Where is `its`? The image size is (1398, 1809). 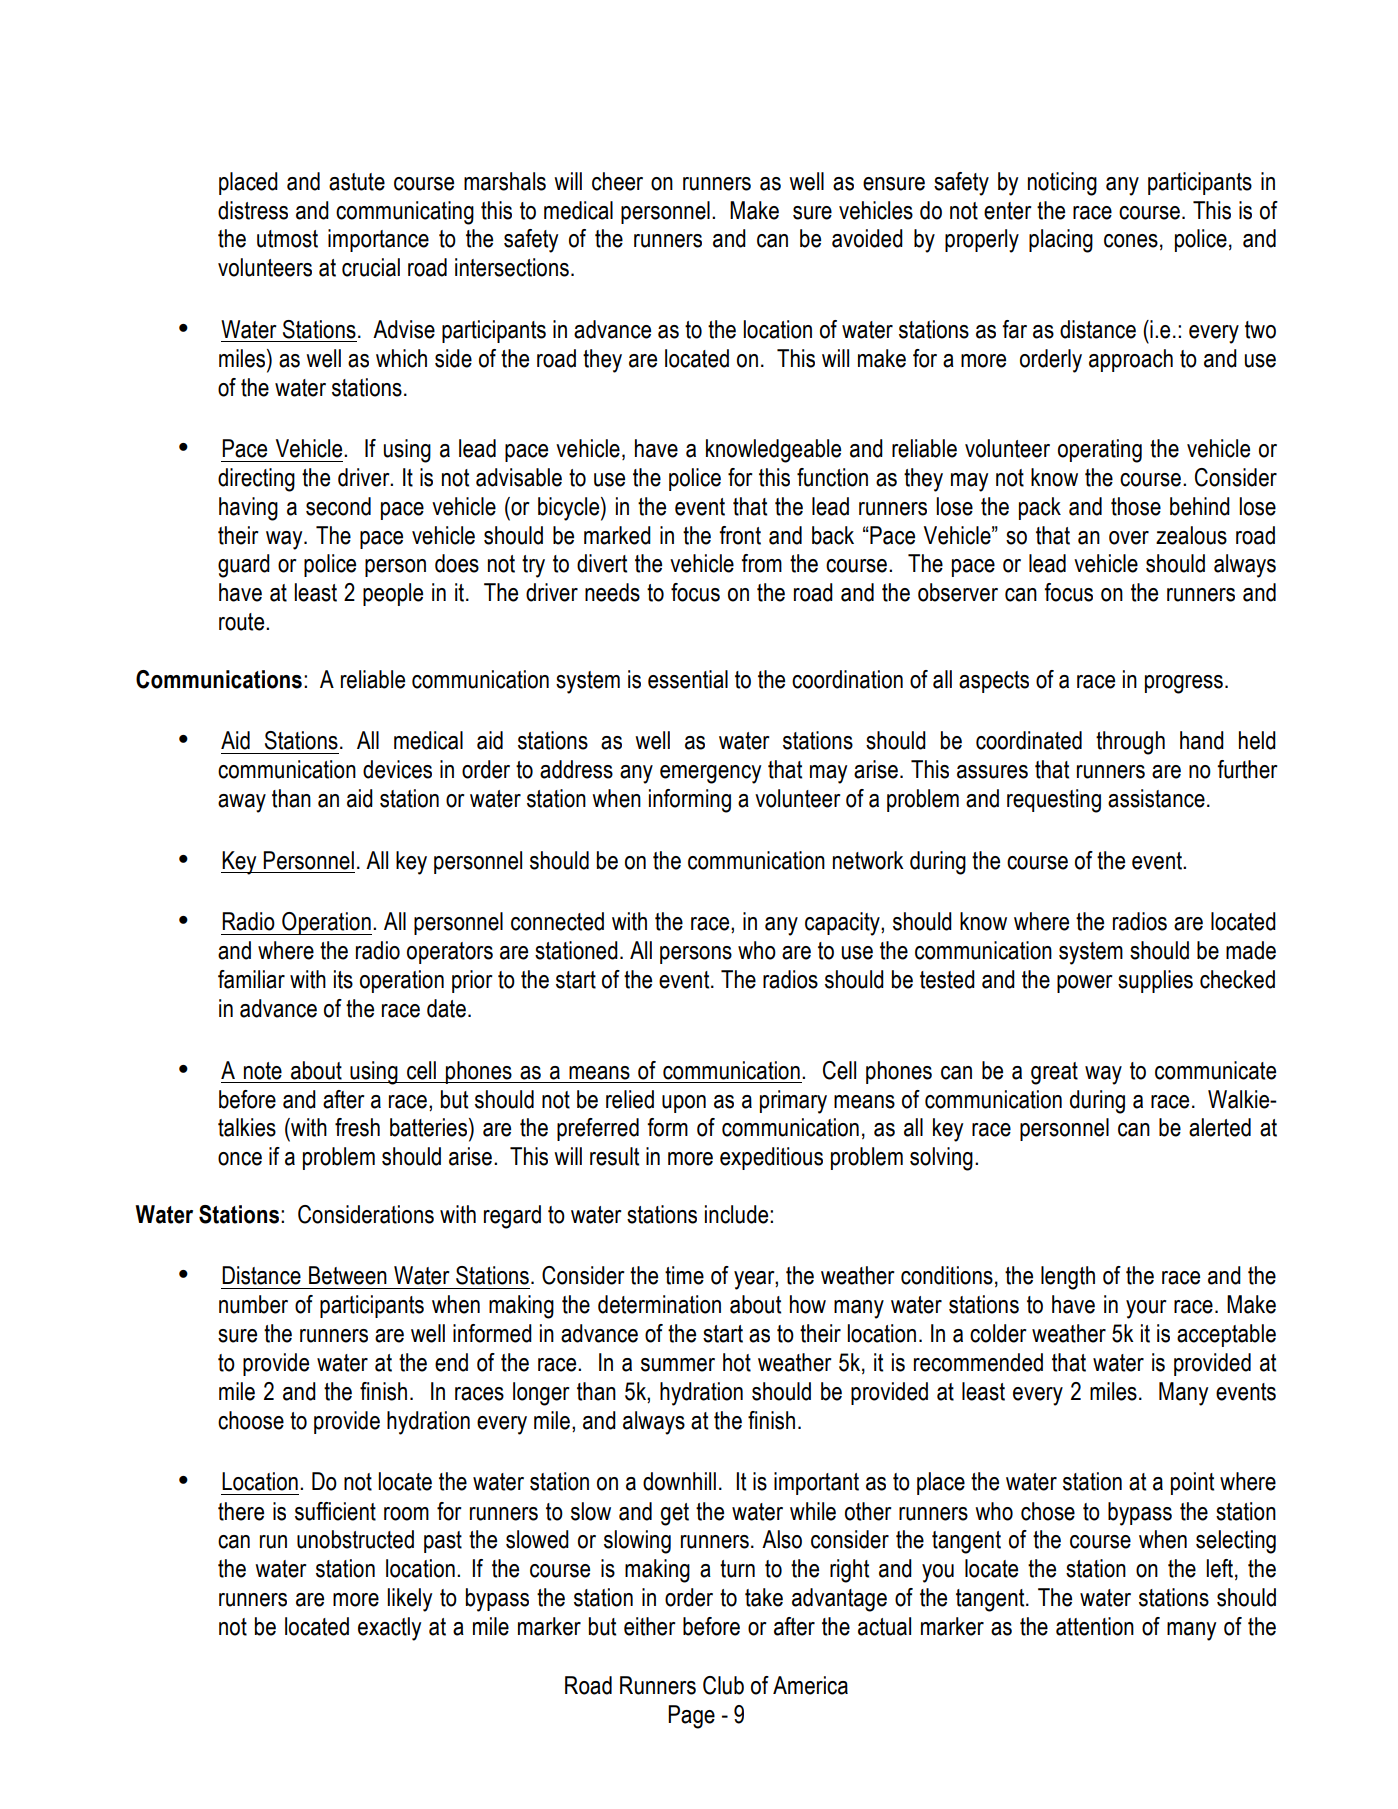
its is located at coordinates (343, 979).
